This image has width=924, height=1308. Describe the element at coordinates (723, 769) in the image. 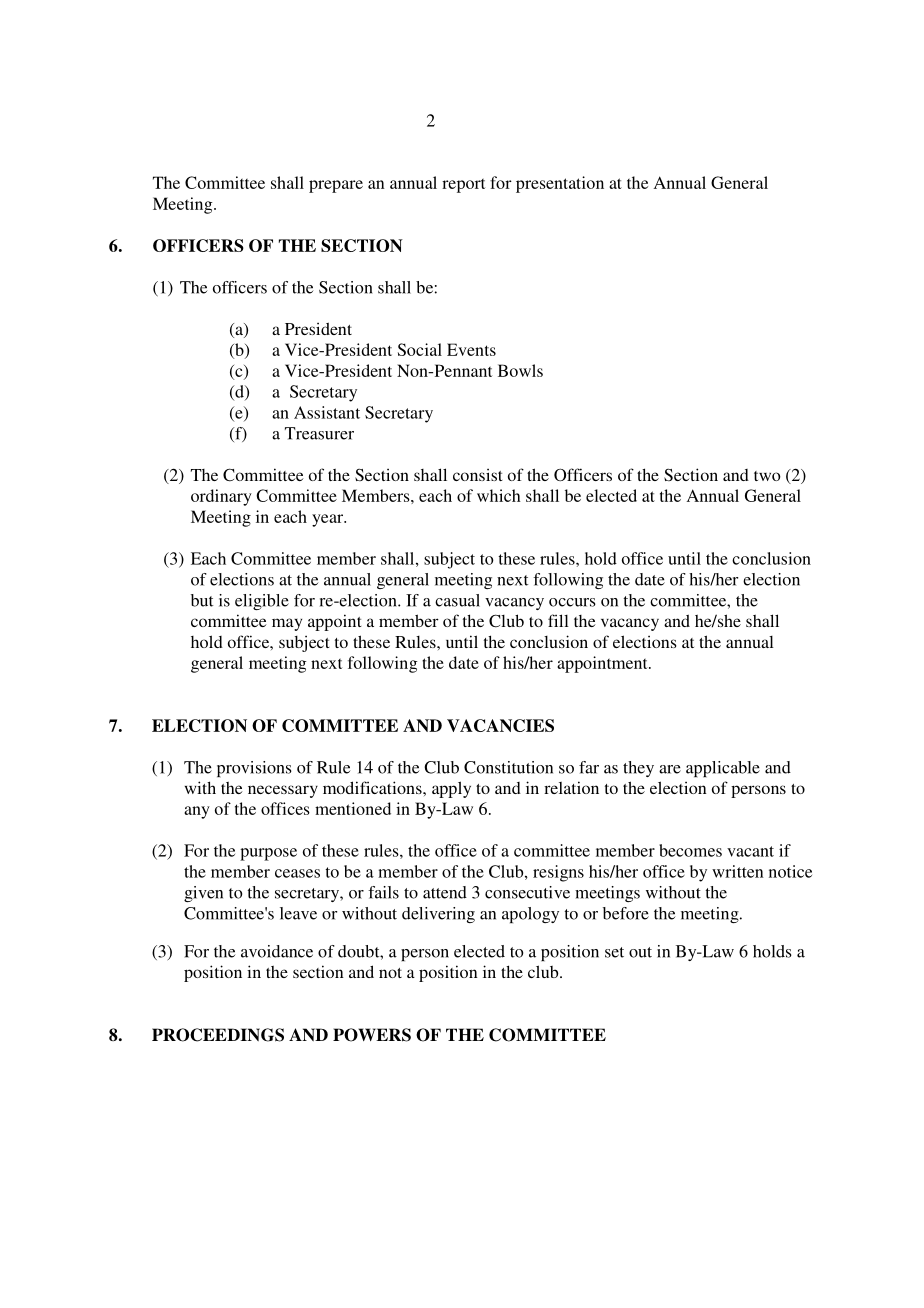

I see `applicable` at that location.
